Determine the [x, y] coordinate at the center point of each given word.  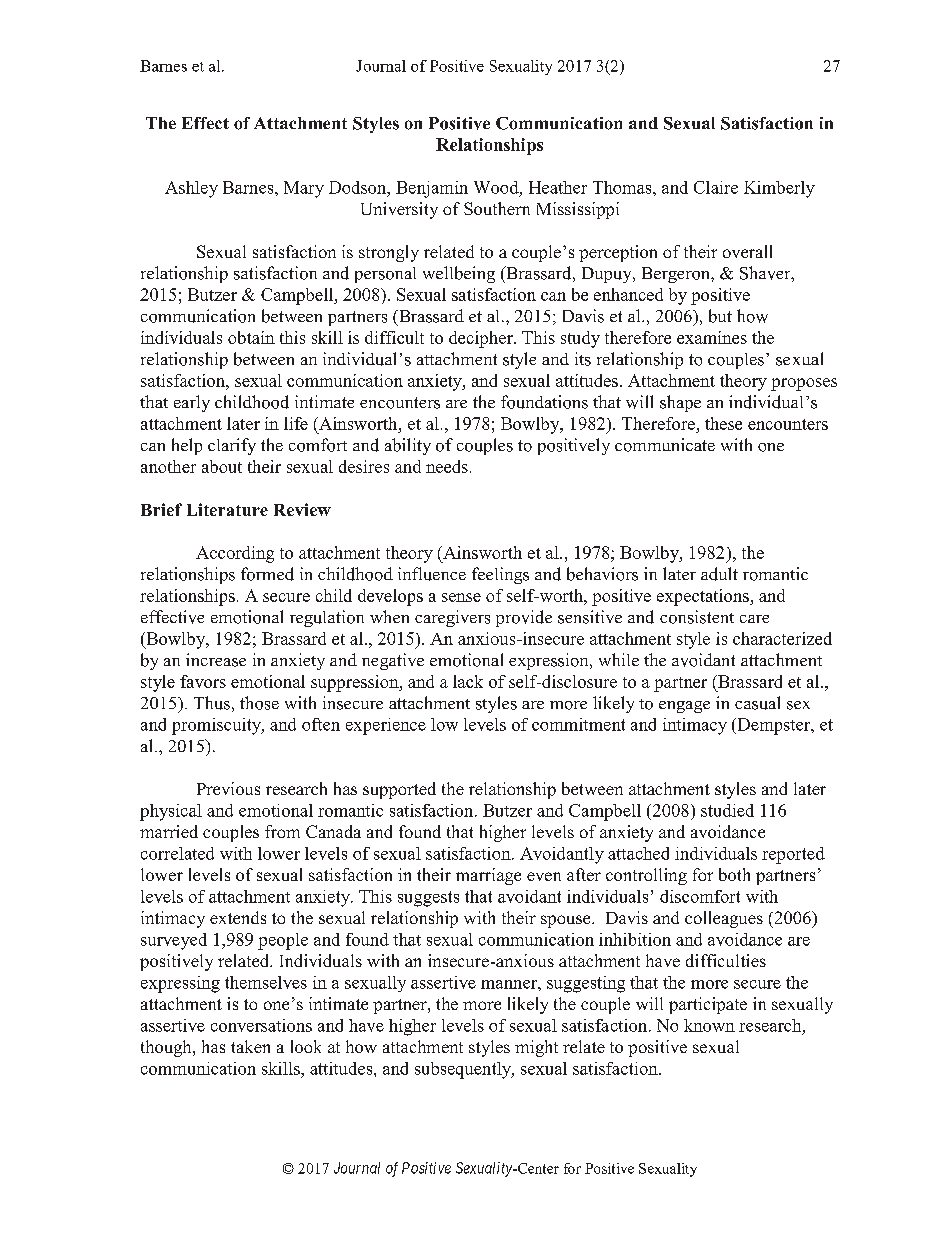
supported [399, 790]
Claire [716, 187]
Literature [227, 509]
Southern [497, 208]
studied [727, 810]
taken [250, 1046]
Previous [228, 788]
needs [447, 466]
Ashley [191, 189]
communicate [665, 445]
